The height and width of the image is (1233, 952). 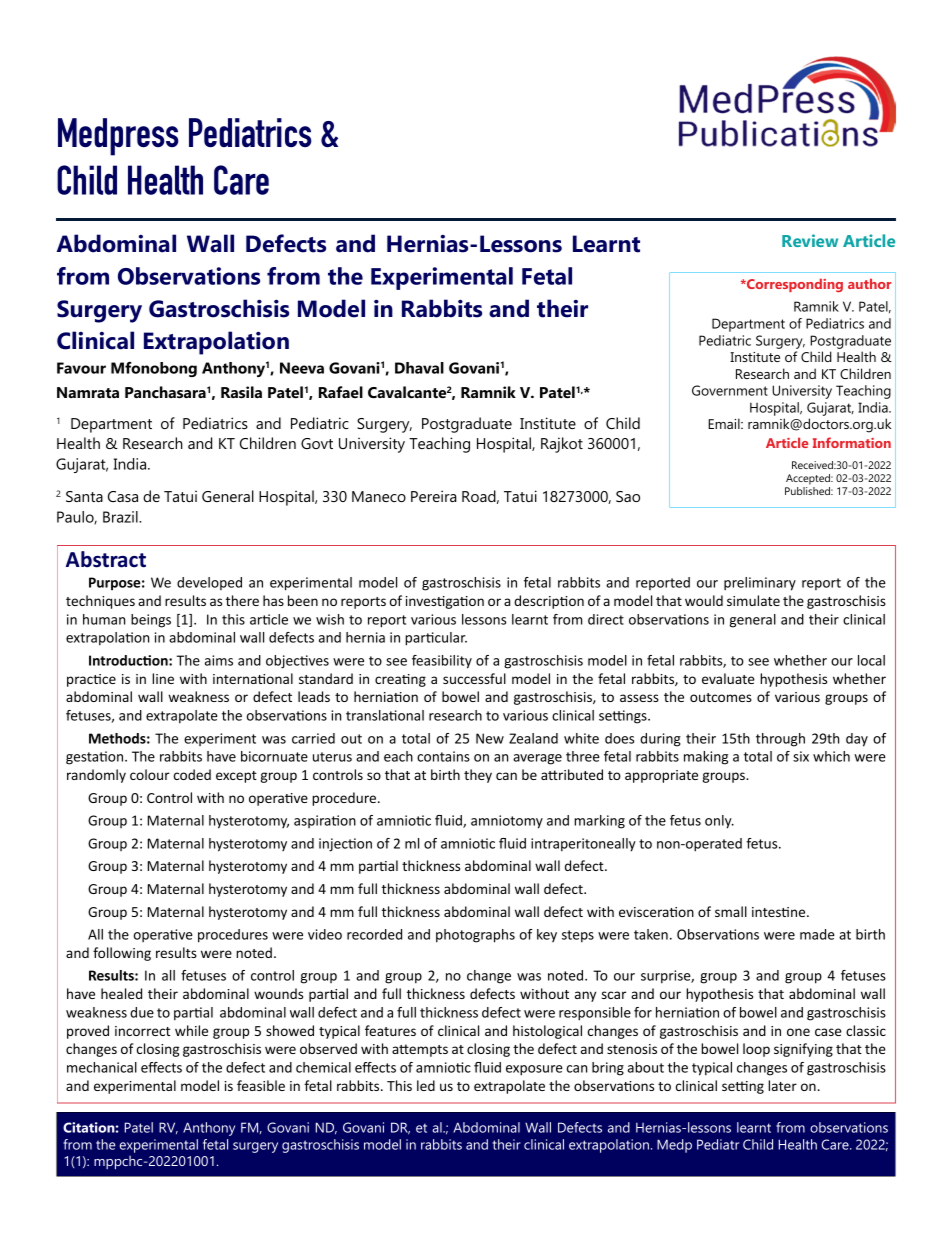 I want to click on Casa, so click(x=123, y=496).
